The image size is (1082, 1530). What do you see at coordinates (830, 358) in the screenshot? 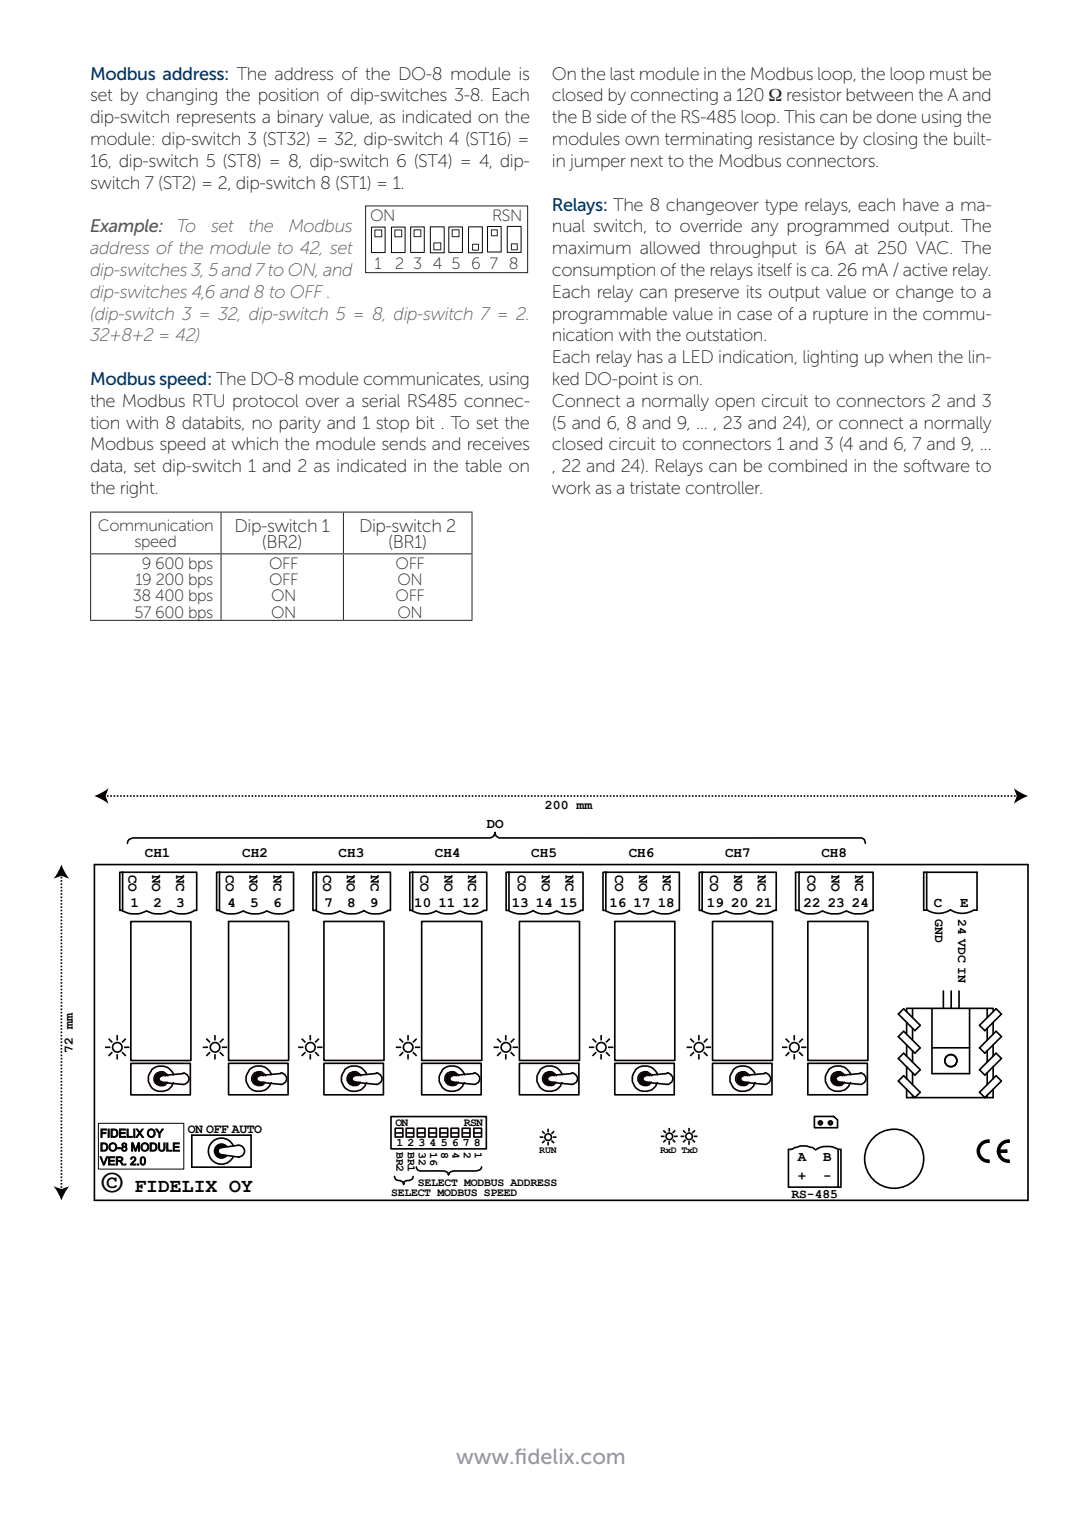
I see `lighting` at bounding box center [830, 358].
